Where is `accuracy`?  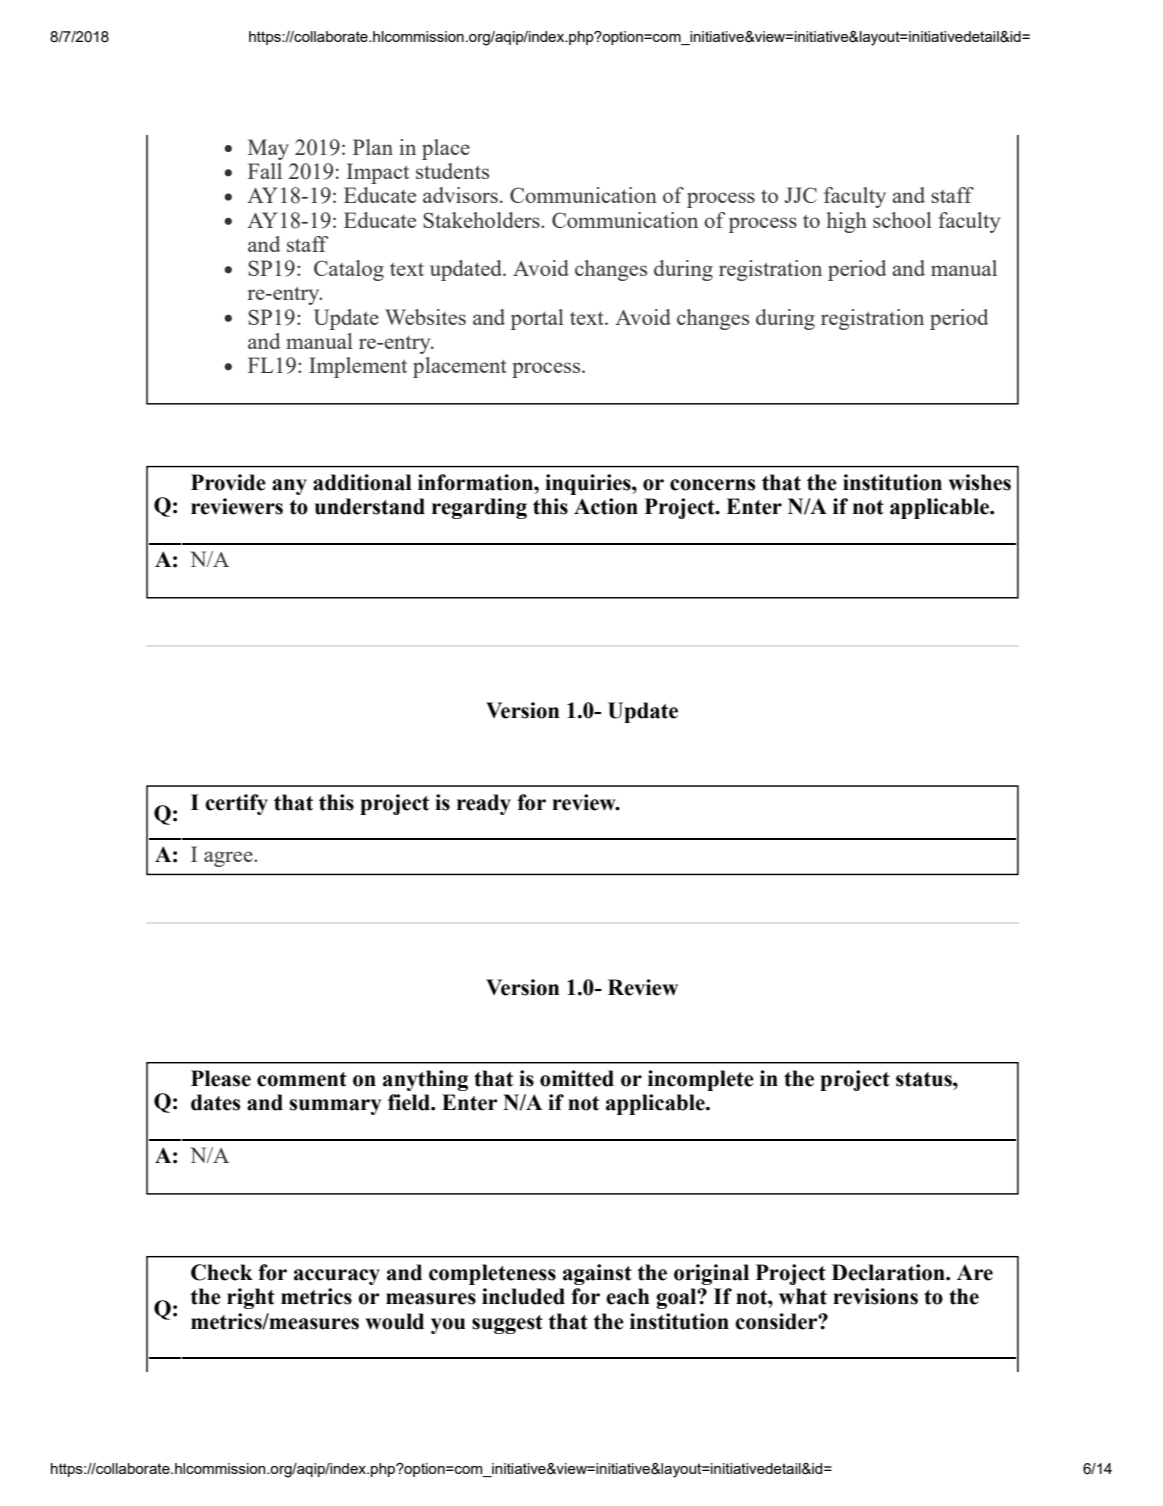
accuracy is located at coordinates (337, 1277).
